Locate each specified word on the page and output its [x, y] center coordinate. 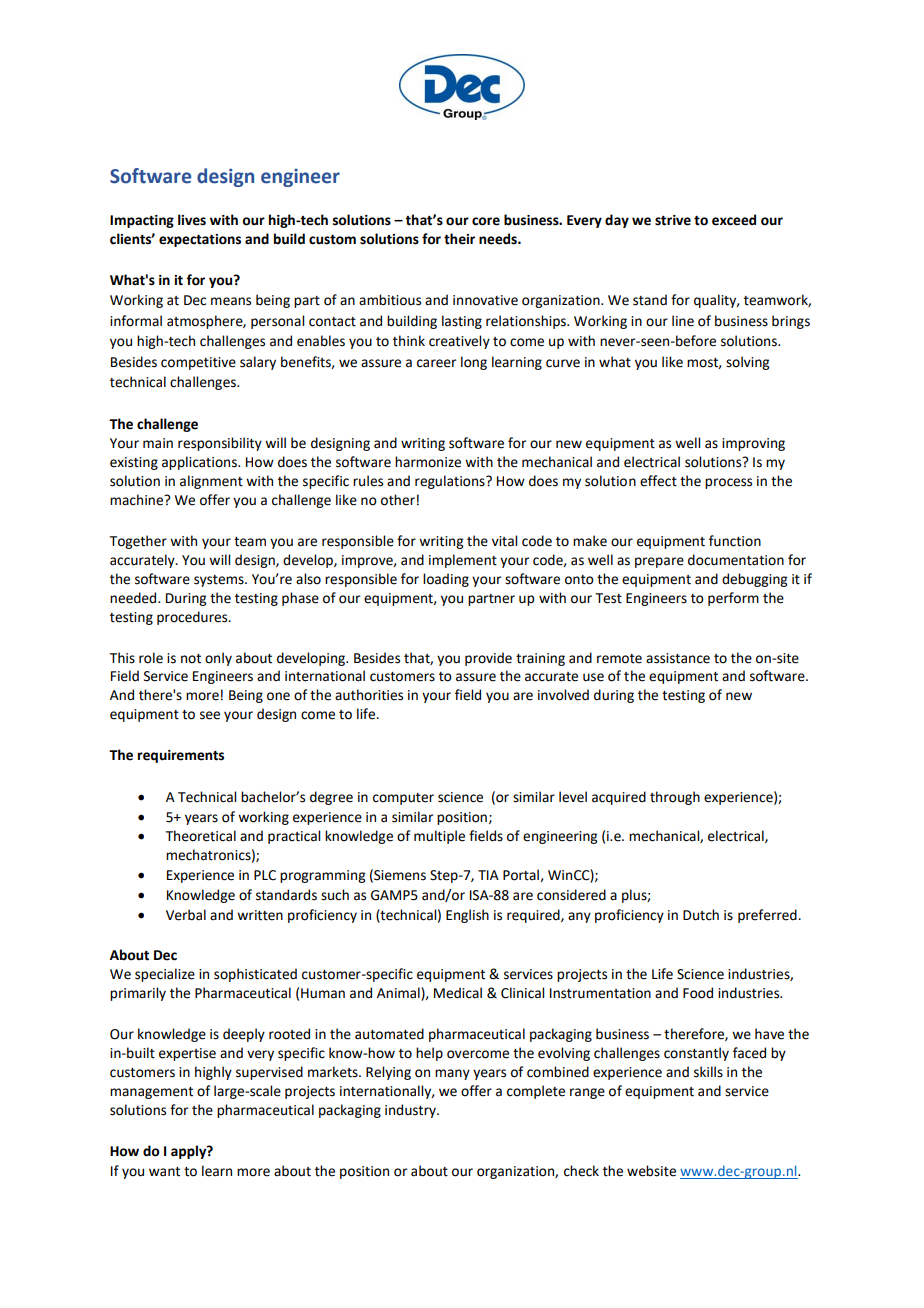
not [191, 659]
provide [488, 659]
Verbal [186, 915]
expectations [200, 240]
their [459, 239]
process [728, 483]
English [467, 916]
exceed [734, 220]
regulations [451, 482]
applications [200, 463]
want [164, 1172]
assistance [678, 658]
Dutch [701, 915]
